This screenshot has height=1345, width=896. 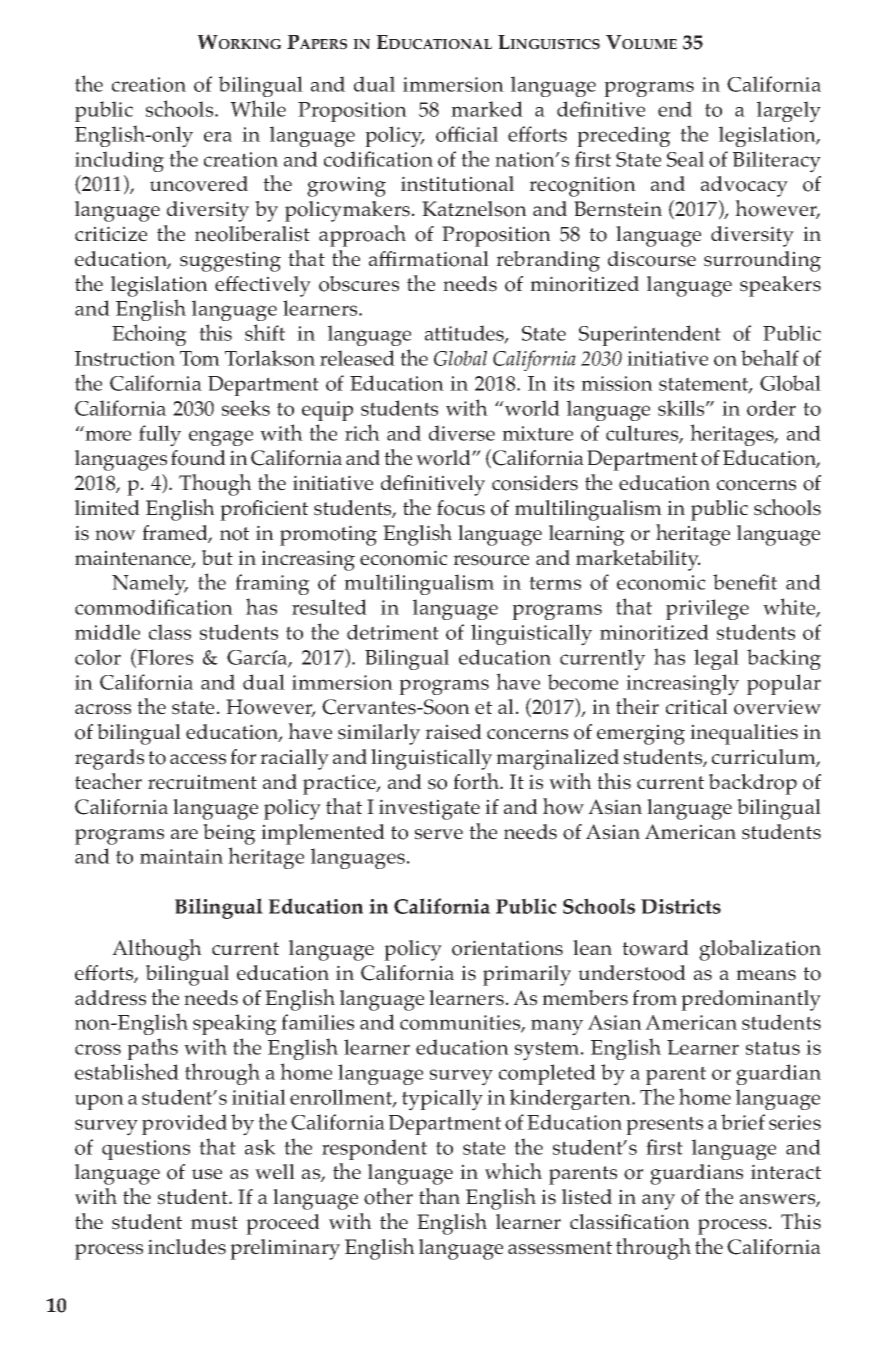 What do you see at coordinates (214, 1223) in the screenshot?
I see `must` at bounding box center [214, 1223].
